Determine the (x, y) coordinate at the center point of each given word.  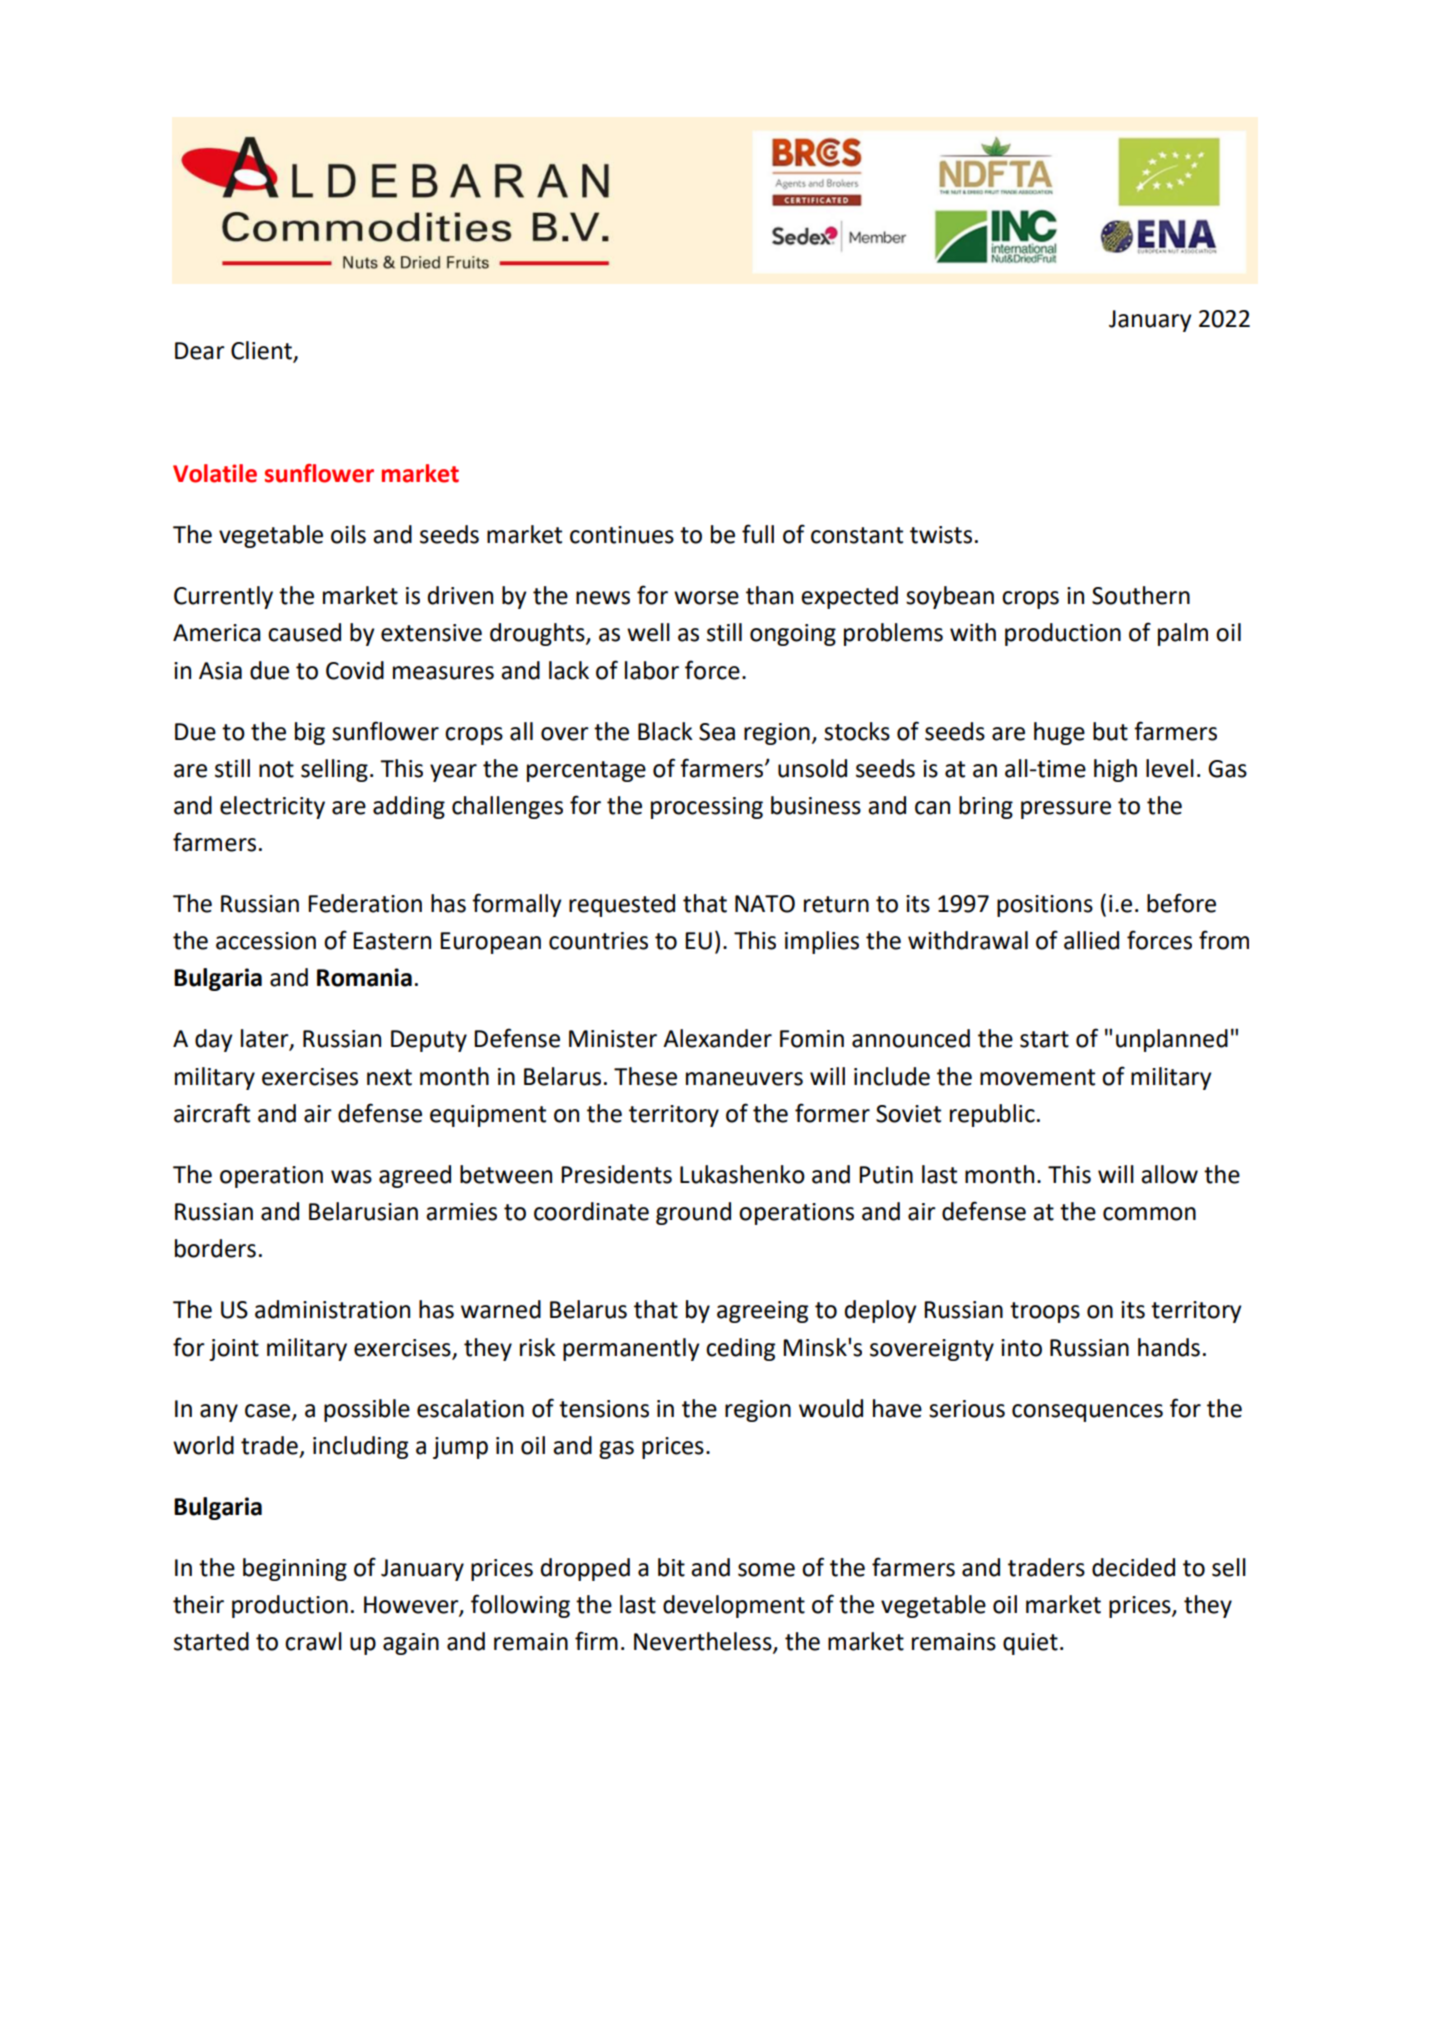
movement (1037, 1077)
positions (1045, 906)
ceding (740, 1349)
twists (941, 535)
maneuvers (744, 1079)
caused (304, 632)
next (389, 1077)
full (758, 534)
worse (706, 598)
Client (262, 351)
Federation (365, 903)
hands (1169, 1347)
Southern (1141, 595)
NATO (765, 904)
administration (332, 1309)
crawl (313, 1641)
